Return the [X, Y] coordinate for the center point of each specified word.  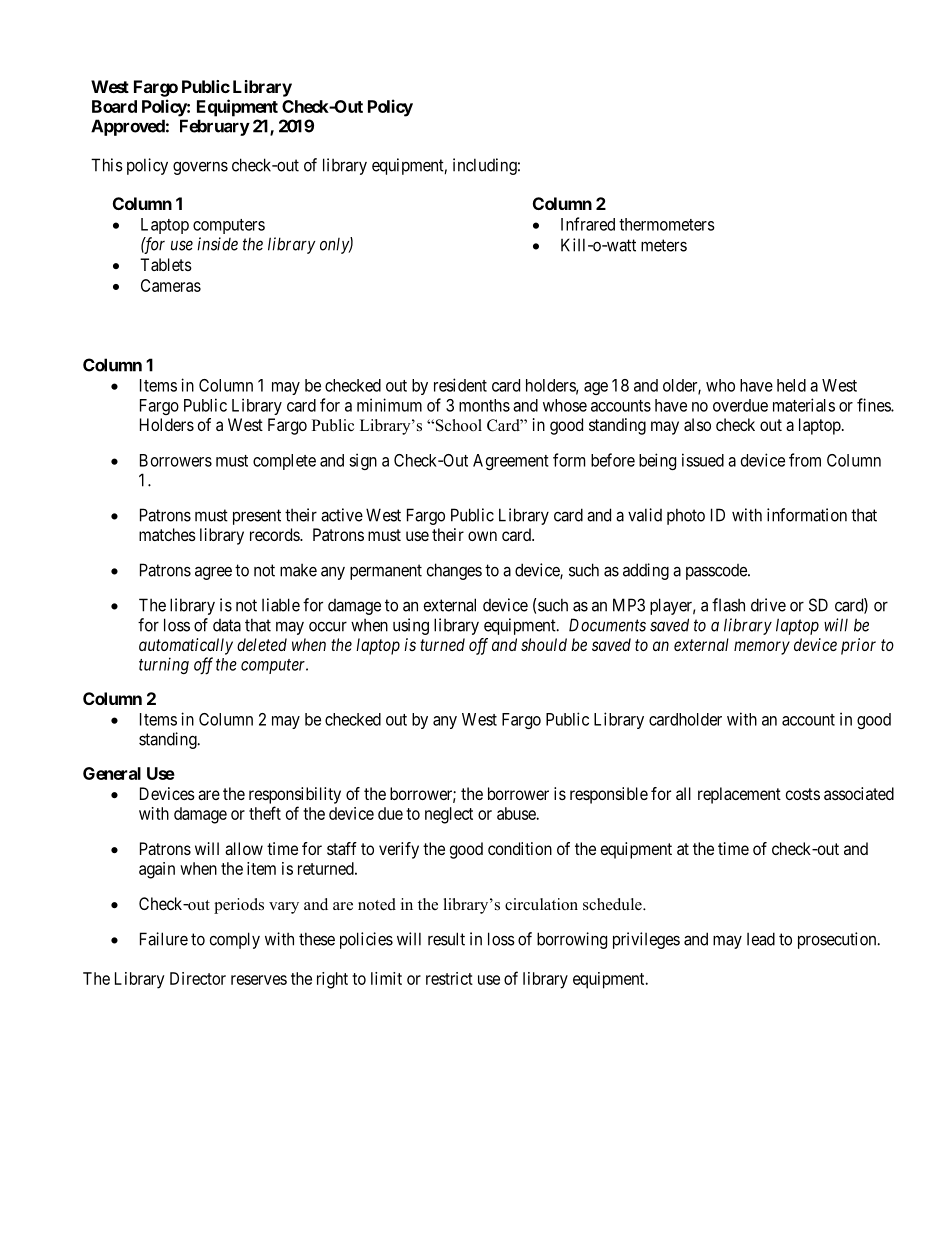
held [791, 385]
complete [284, 462]
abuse [517, 813]
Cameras [171, 285]
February [215, 127]
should [544, 644]
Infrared [588, 224]
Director [198, 978]
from [805, 460]
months [484, 405]
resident [460, 385]
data [227, 625]
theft [265, 813]
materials [804, 405]
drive [768, 605]
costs [803, 794]
